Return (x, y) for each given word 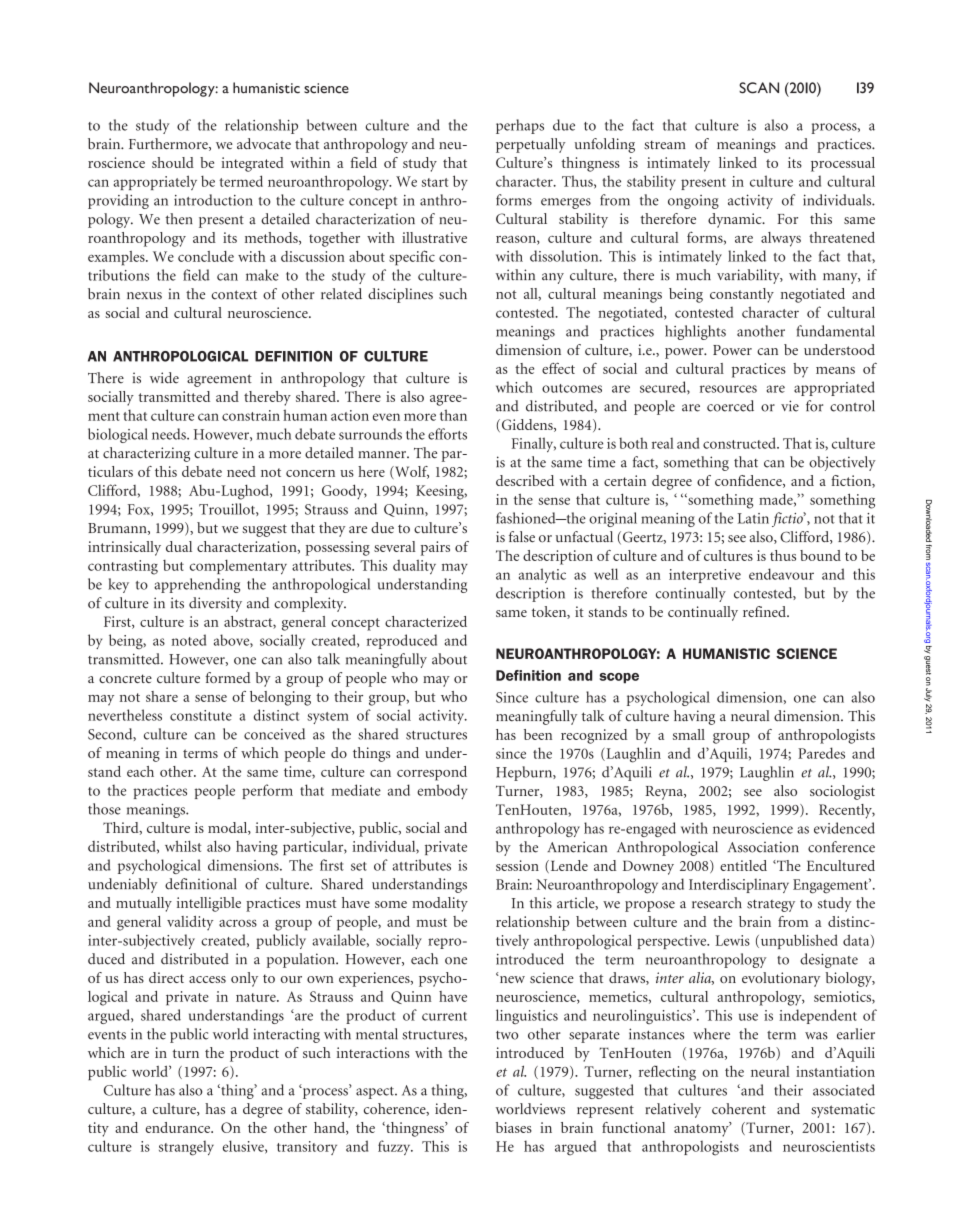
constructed (740, 443)
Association (763, 847)
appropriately (155, 182)
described (525, 480)
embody (442, 791)
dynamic (736, 220)
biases (514, 1127)
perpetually (531, 145)
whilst (183, 846)
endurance (178, 1127)
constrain (251, 415)
